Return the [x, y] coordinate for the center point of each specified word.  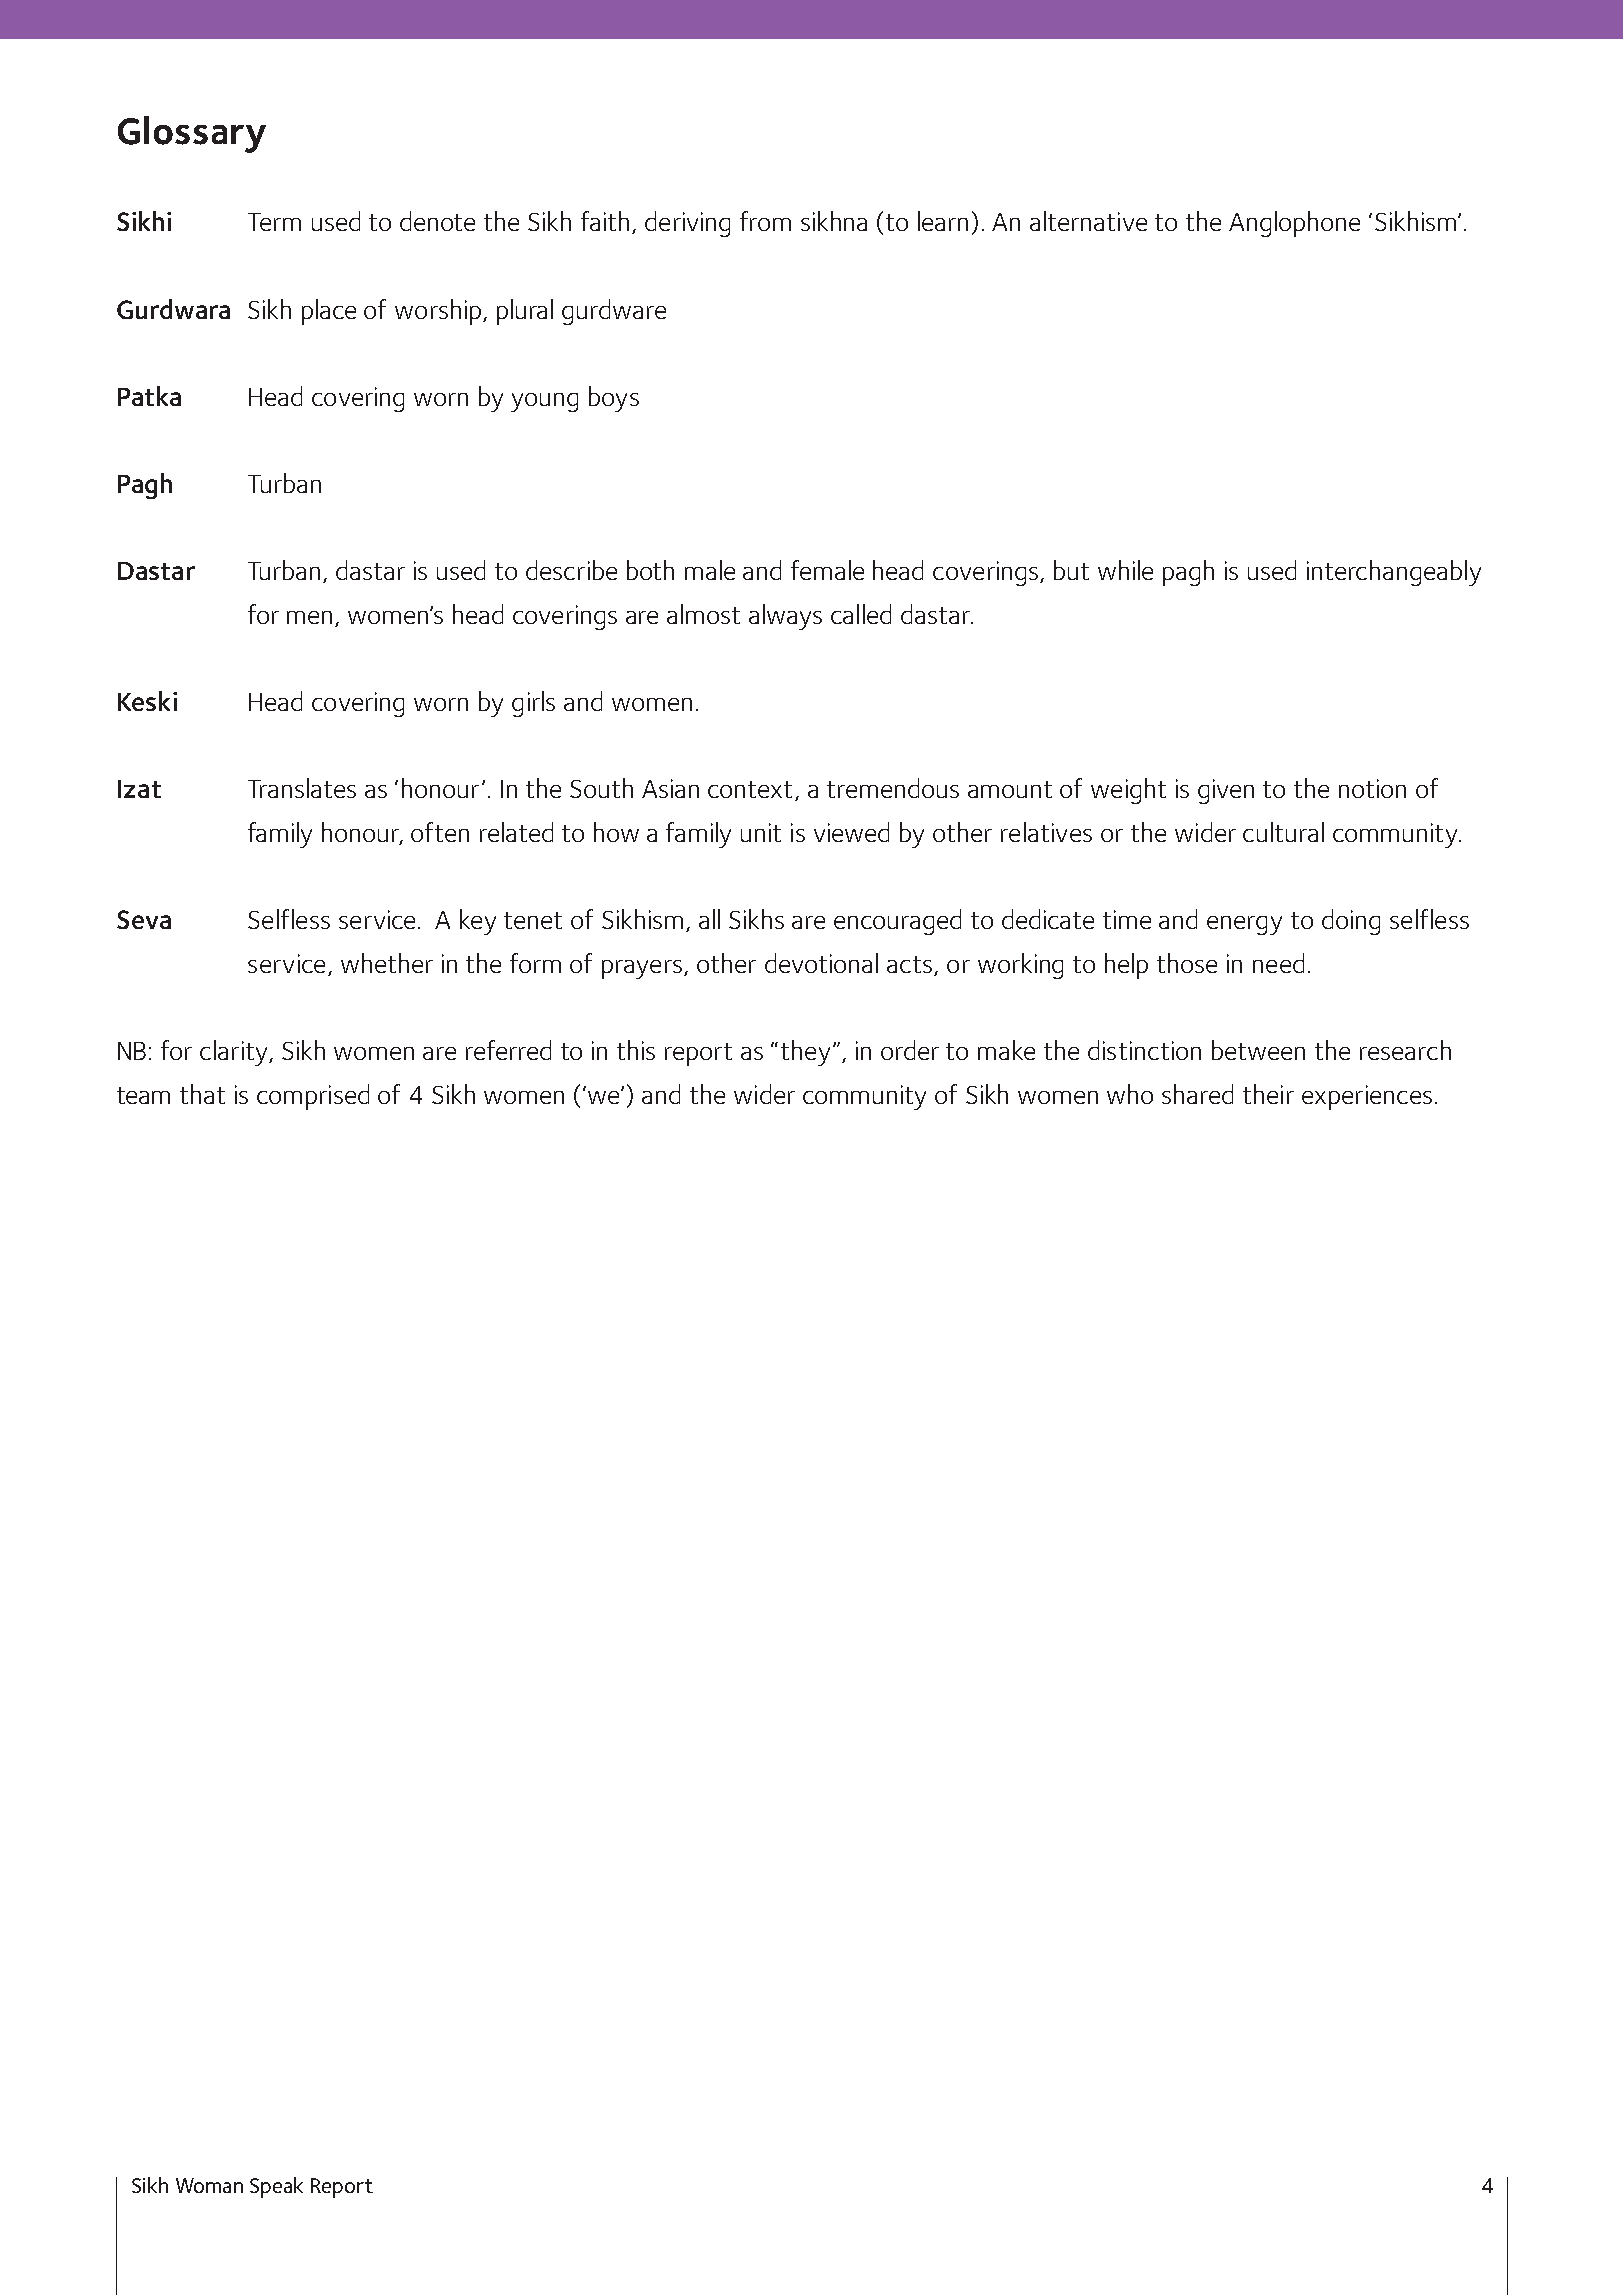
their [1268, 1094]
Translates [302, 788]
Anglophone [1294, 224]
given [1226, 791]
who [1130, 1094]
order [910, 1050]
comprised [313, 1097]
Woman [209, 2185]
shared [1197, 1094]
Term [274, 222]
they [805, 1053]
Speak [276, 2187]
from [765, 221]
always [785, 617]
